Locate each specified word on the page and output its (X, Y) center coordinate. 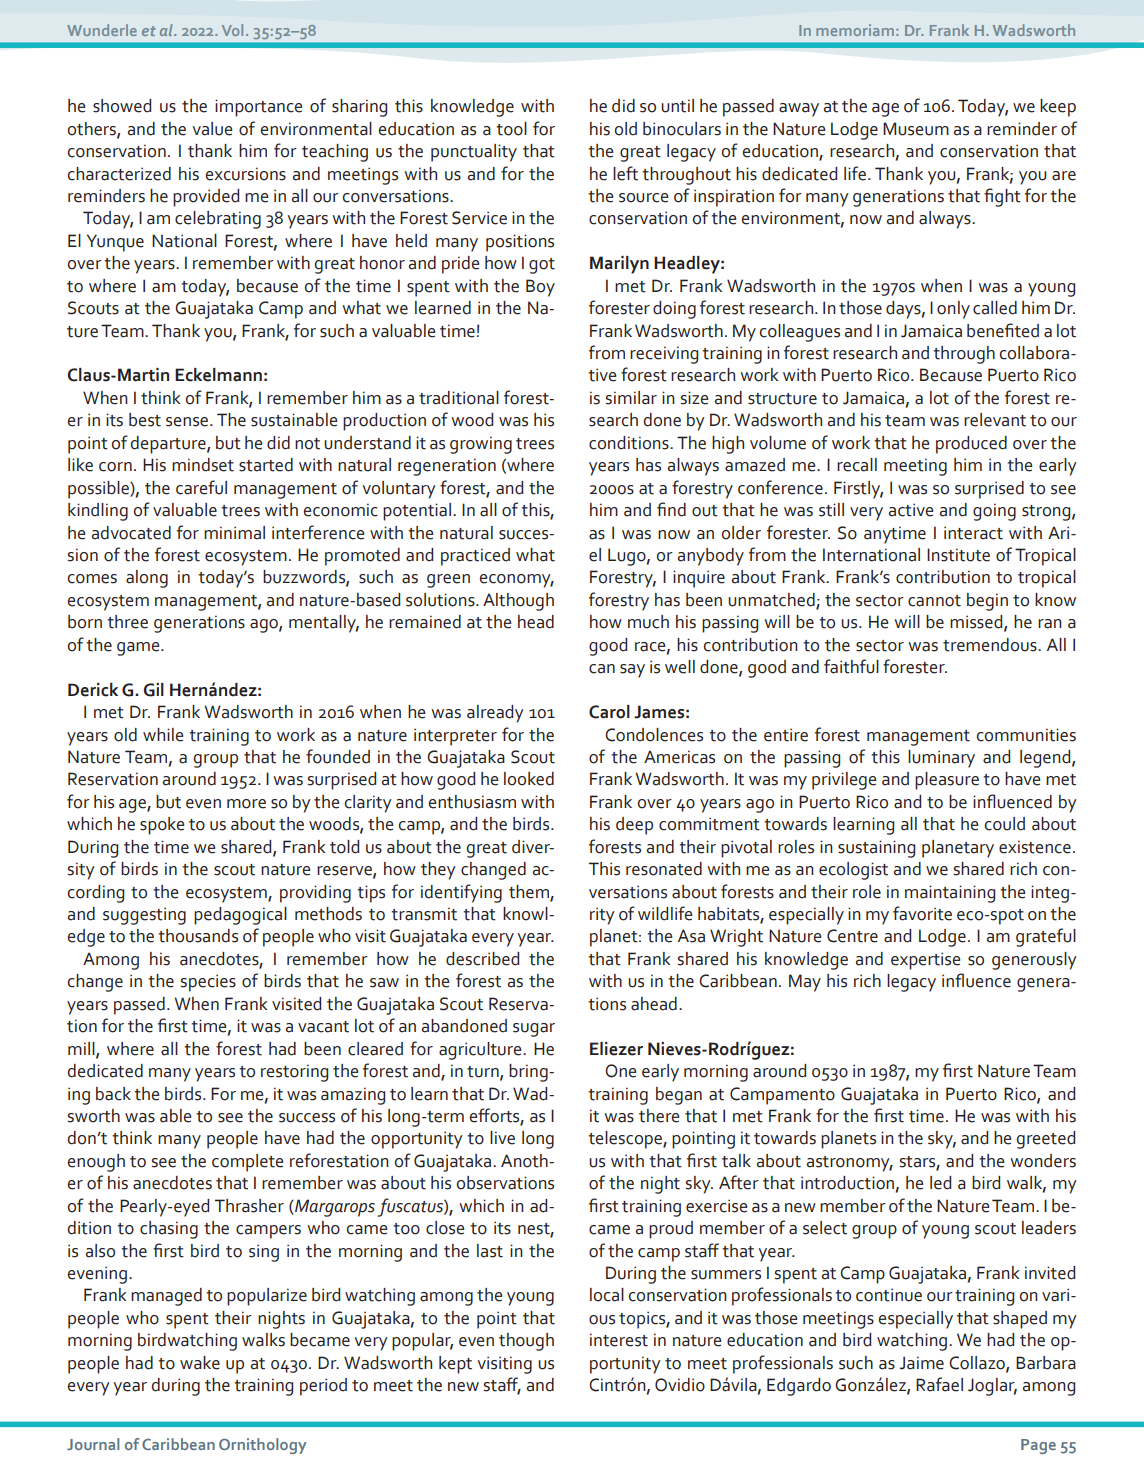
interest (619, 1340)
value (212, 129)
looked (529, 779)
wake (200, 1363)
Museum (916, 129)
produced (971, 445)
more (246, 804)
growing (481, 445)
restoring (294, 1073)
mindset (203, 465)
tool (511, 129)
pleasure (947, 781)
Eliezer (616, 1049)
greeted (1046, 1140)
